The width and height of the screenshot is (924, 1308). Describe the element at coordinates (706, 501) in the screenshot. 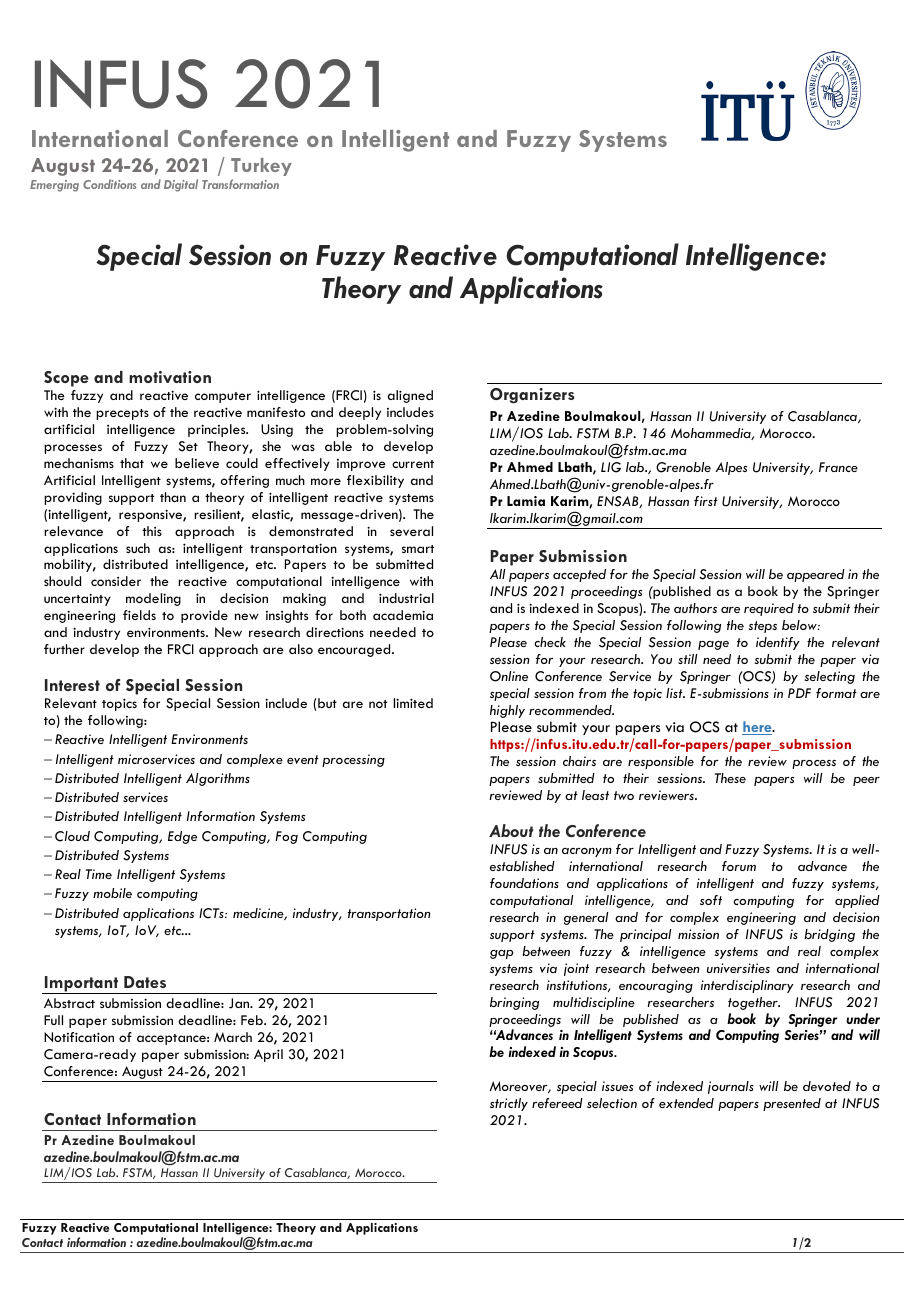

I see `first` at that location.
